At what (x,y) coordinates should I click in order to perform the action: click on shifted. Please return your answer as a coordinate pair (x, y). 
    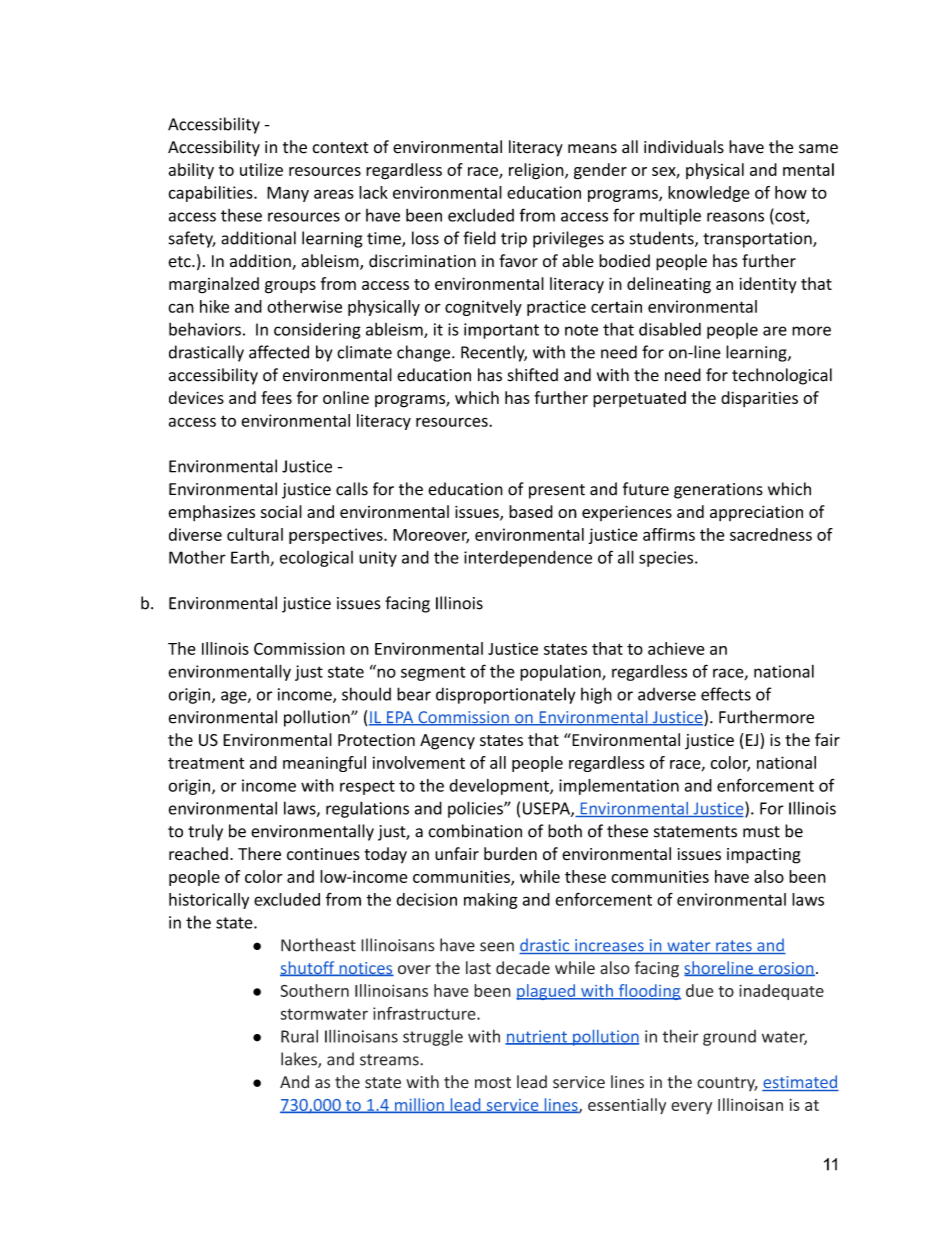
    Looking at the image, I should click on (533, 375).
